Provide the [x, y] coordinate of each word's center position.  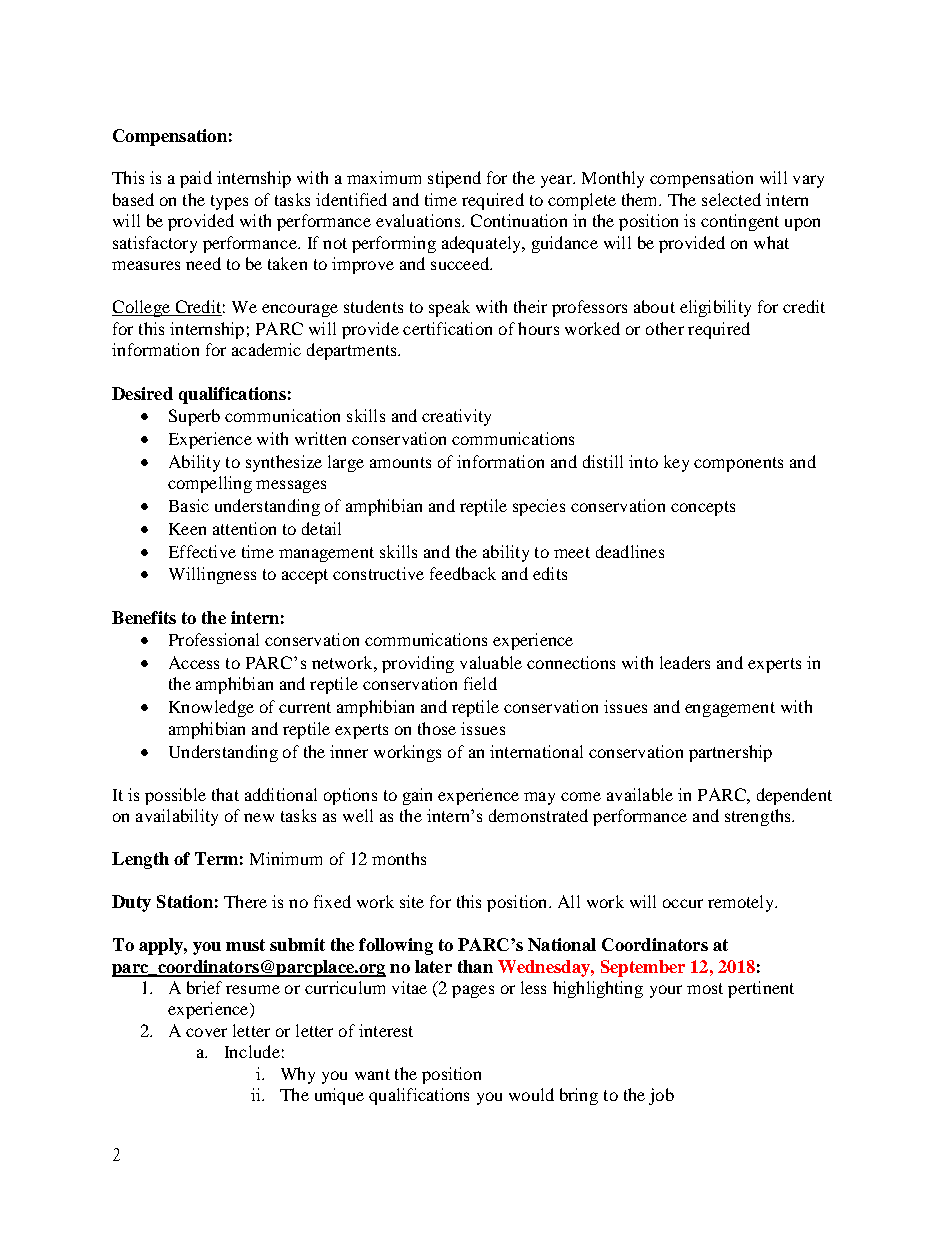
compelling [210, 484]
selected [731, 199]
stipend [454, 179]
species [539, 507]
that [225, 794]
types [229, 202]
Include [252, 1051]
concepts [703, 508]
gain [417, 796]
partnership [730, 753]
